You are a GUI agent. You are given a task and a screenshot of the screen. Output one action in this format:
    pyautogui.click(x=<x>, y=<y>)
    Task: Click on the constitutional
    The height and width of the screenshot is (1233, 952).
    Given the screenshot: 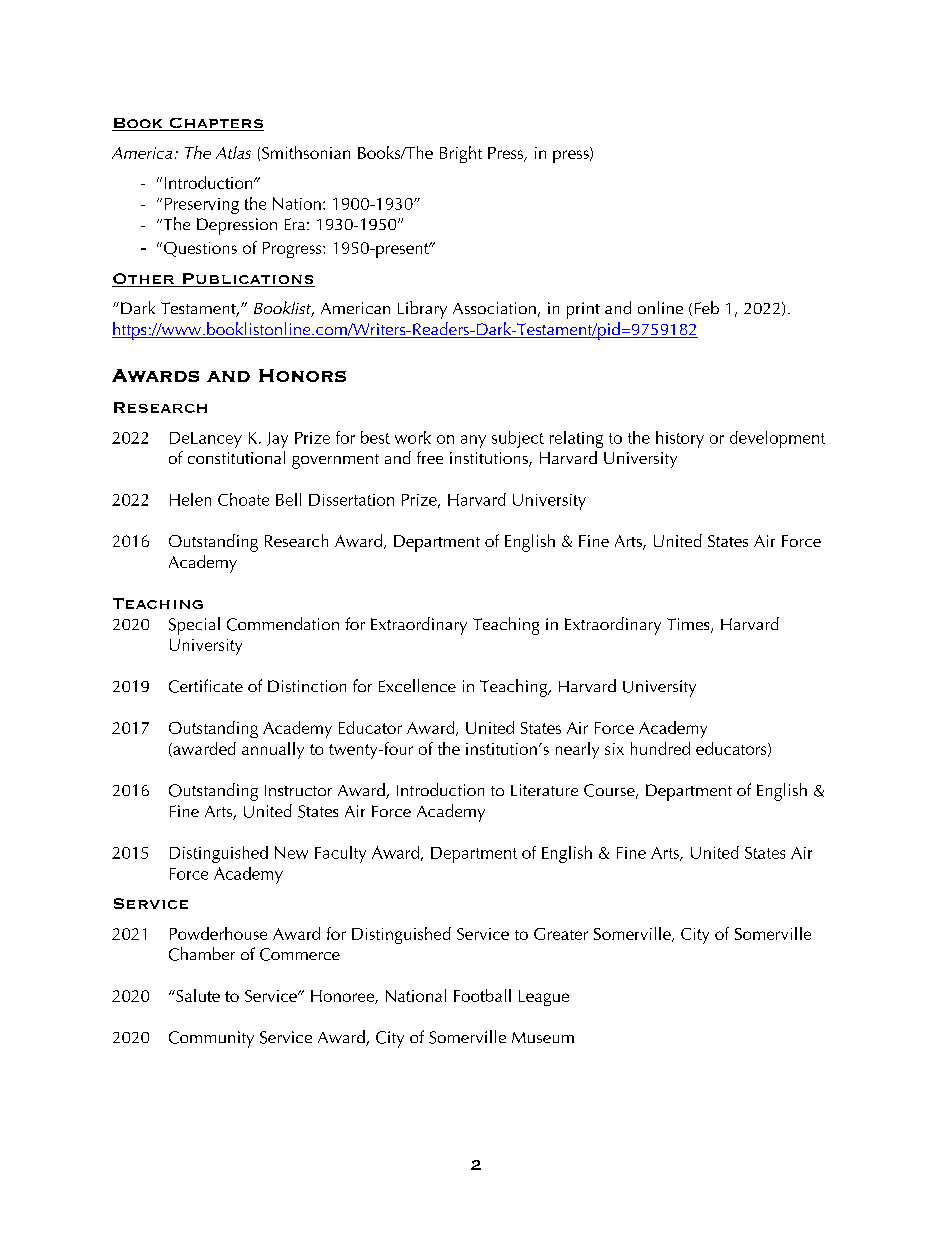 What is the action you would take?
    pyautogui.click(x=236, y=457)
